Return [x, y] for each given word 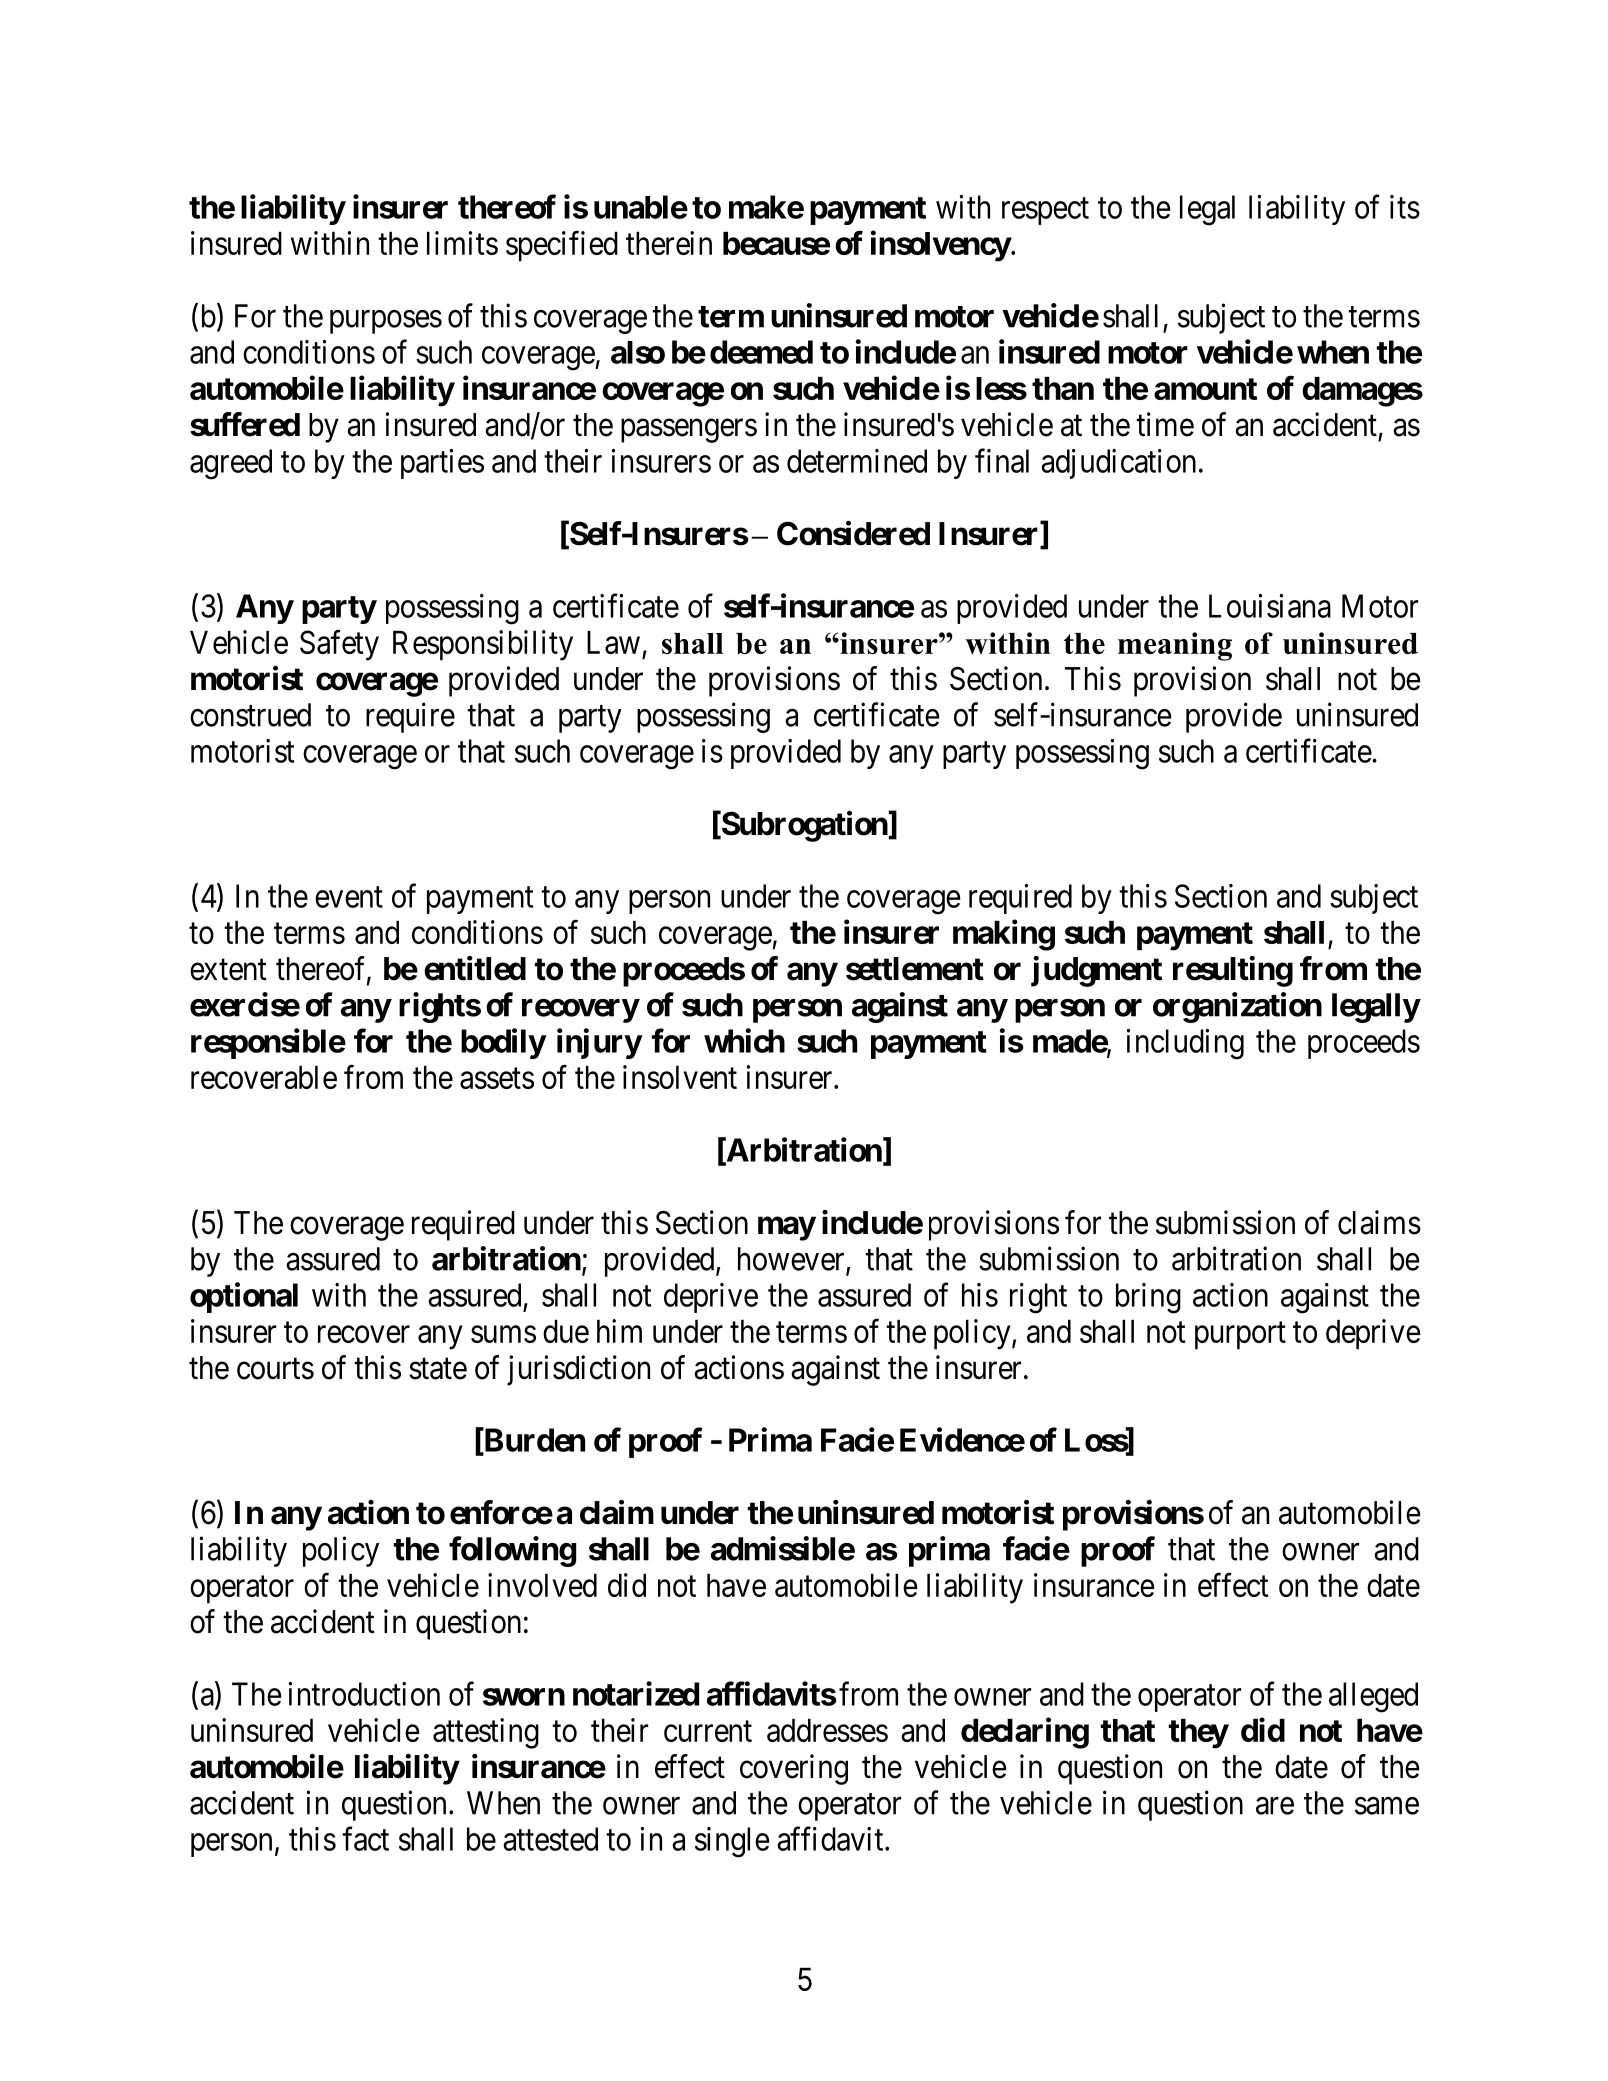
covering [794, 1769]
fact [365, 1838]
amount [1205, 389]
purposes [386, 322]
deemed [761, 352]
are [1275, 1806]
